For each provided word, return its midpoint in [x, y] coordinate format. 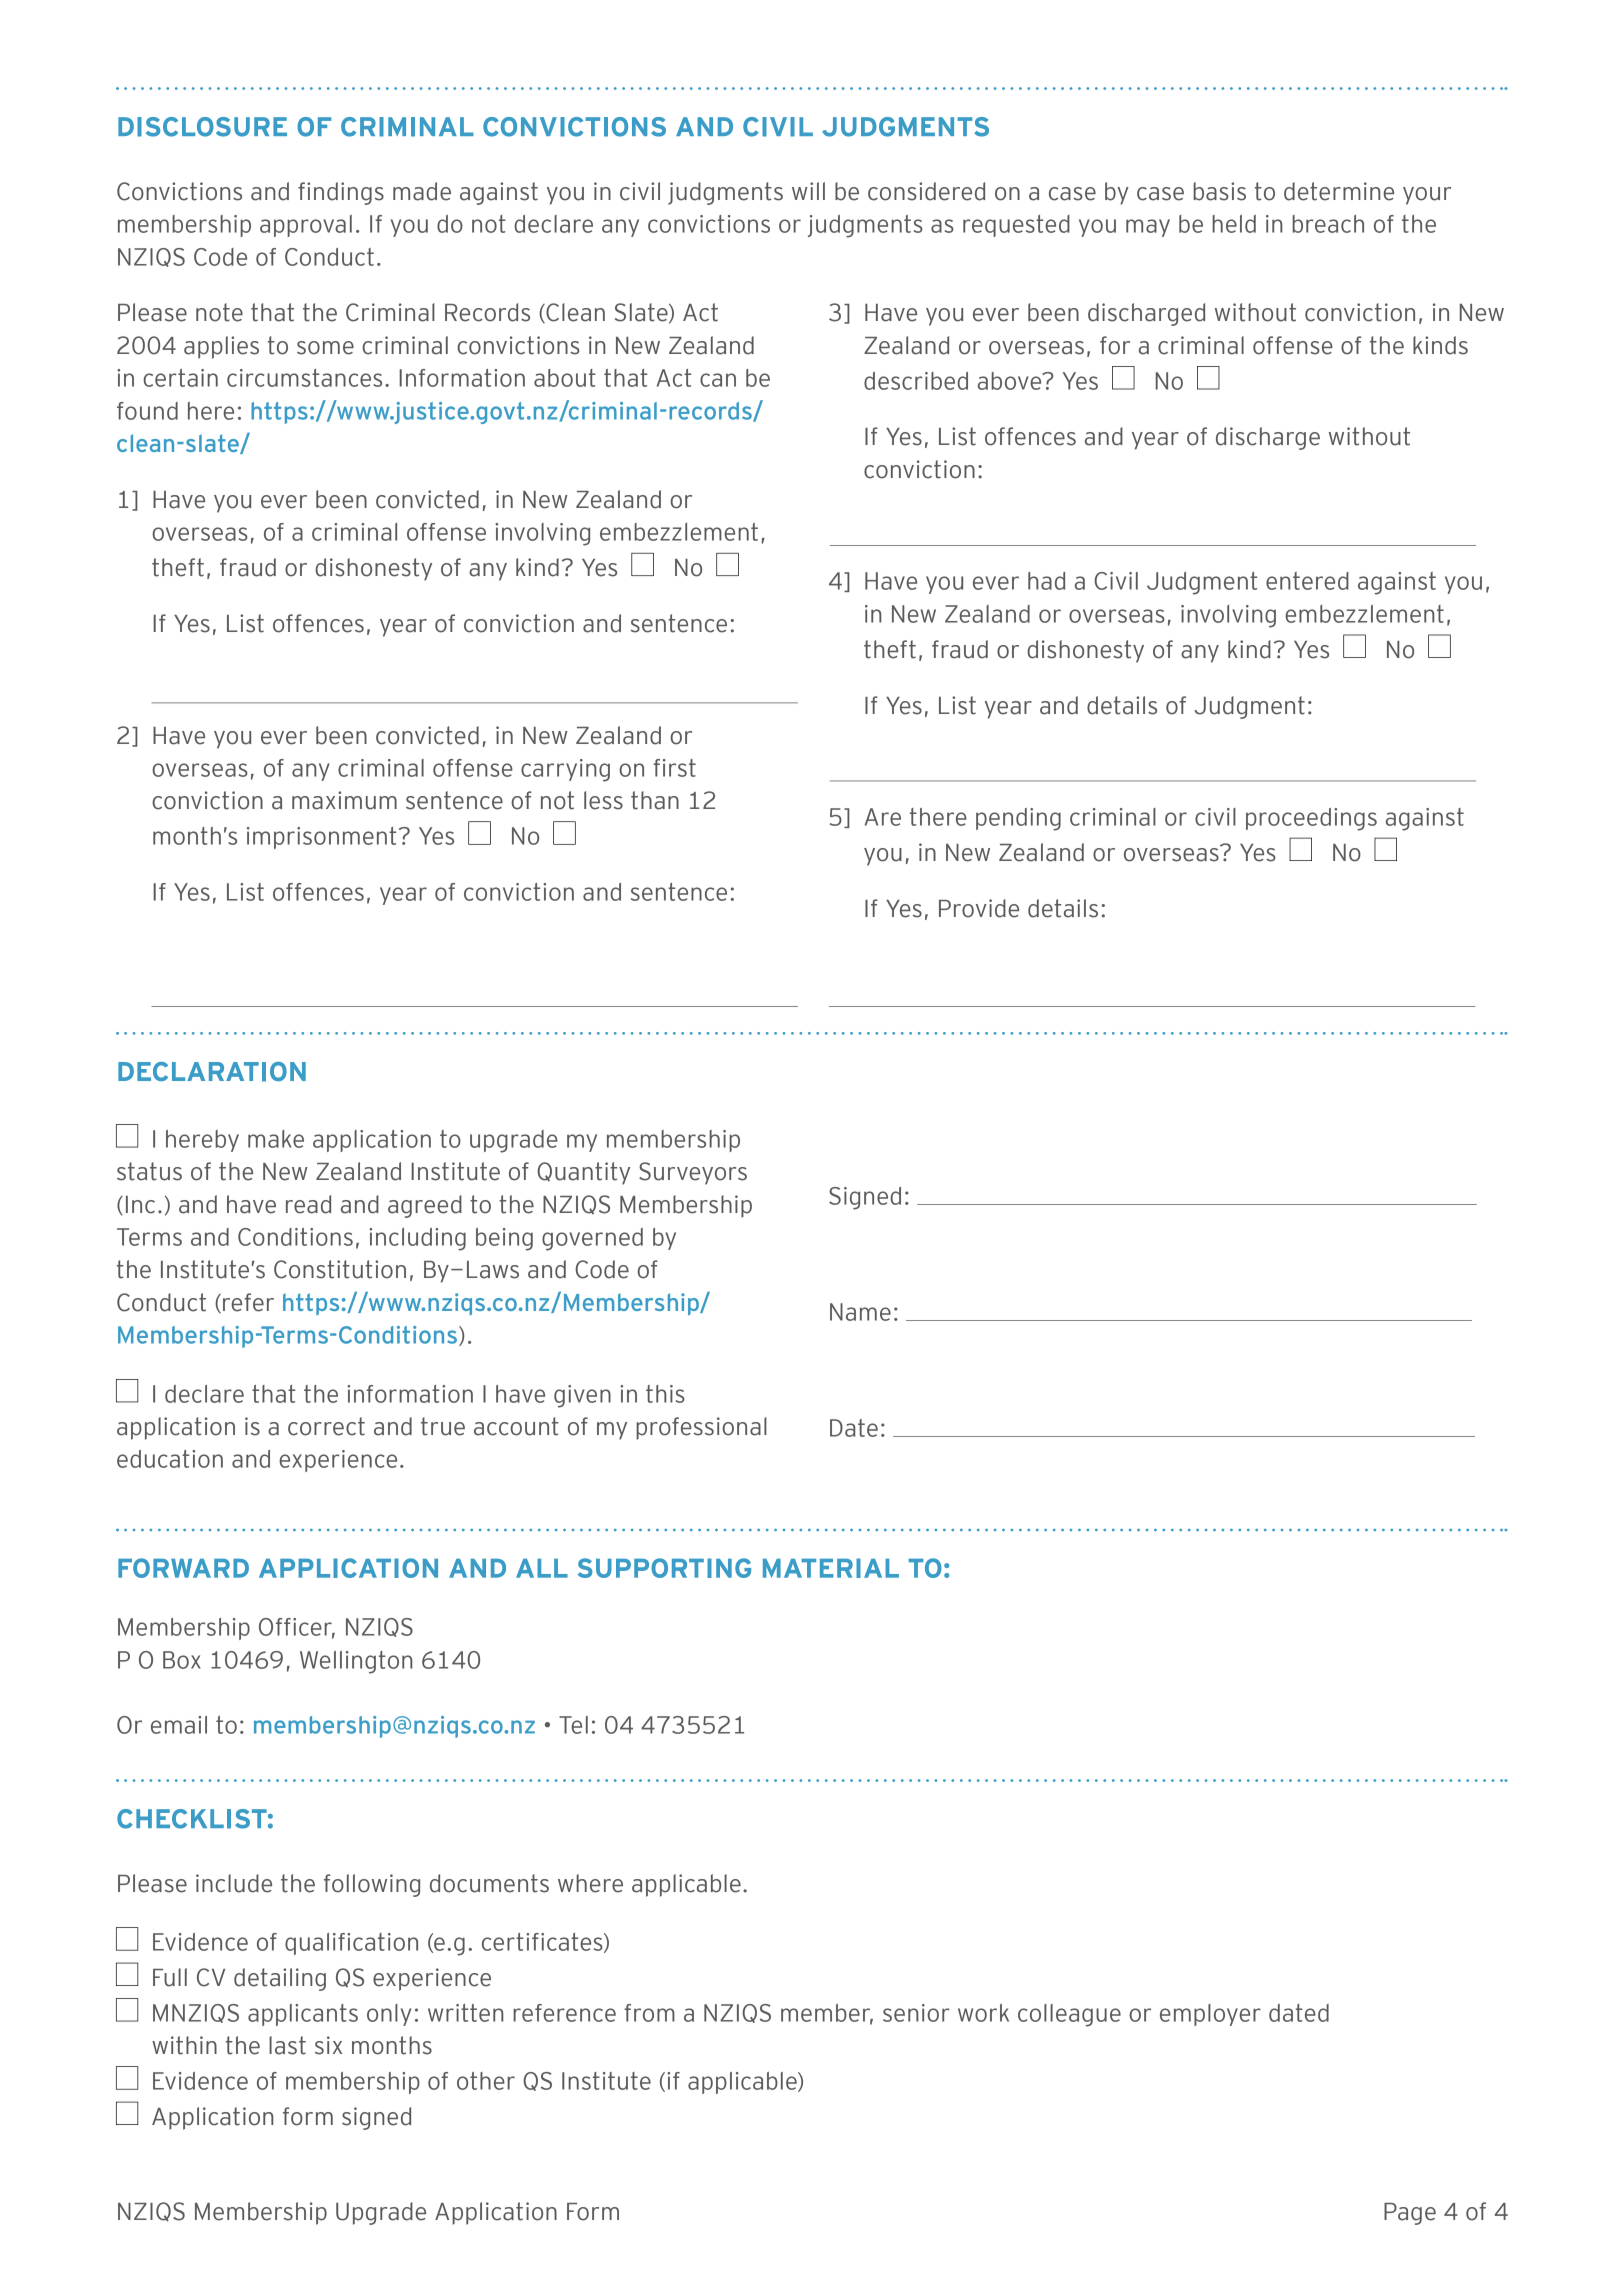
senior [916, 2013]
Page [1410, 2214]
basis [1219, 191]
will [808, 191]
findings [341, 193]
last [287, 2045]
